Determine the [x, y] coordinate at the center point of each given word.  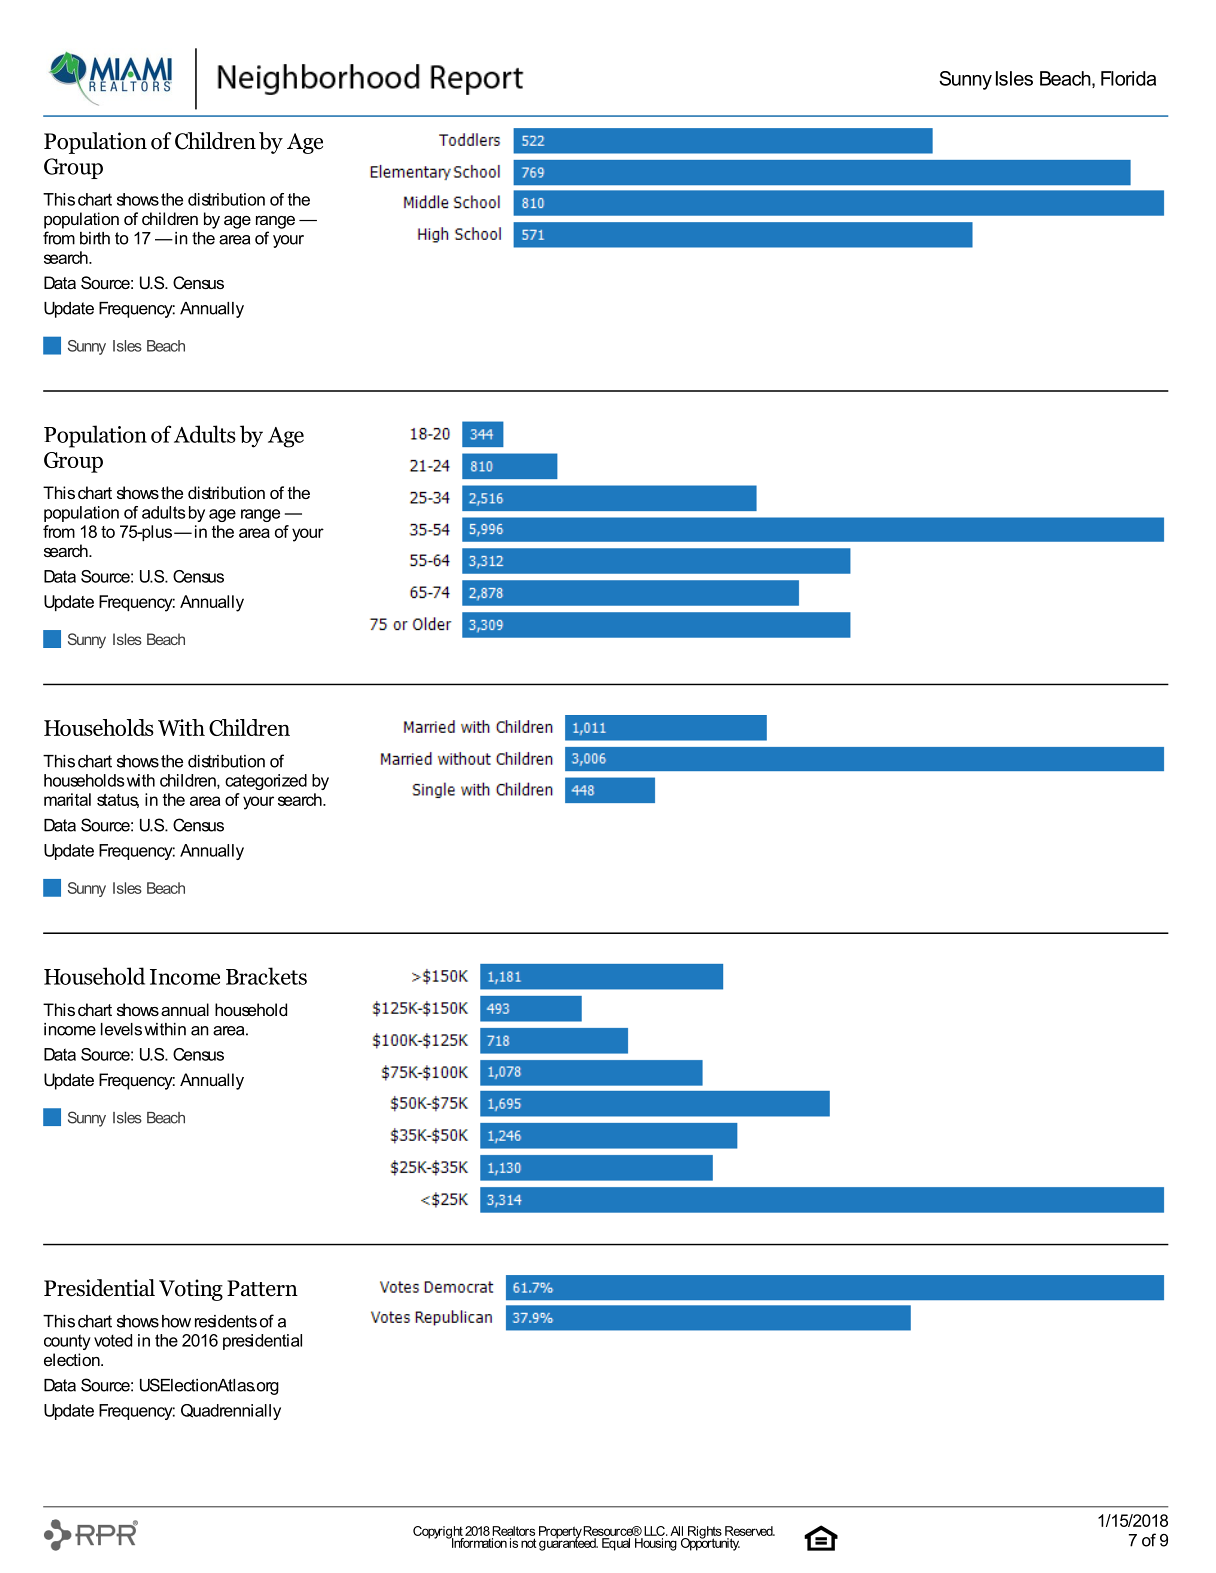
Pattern [262, 1288]
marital [67, 799]
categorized [266, 782]
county [67, 1342]
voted [113, 1340]
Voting [191, 1290]
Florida [1128, 78]
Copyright [438, 1533]
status [118, 801]
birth [95, 238]
